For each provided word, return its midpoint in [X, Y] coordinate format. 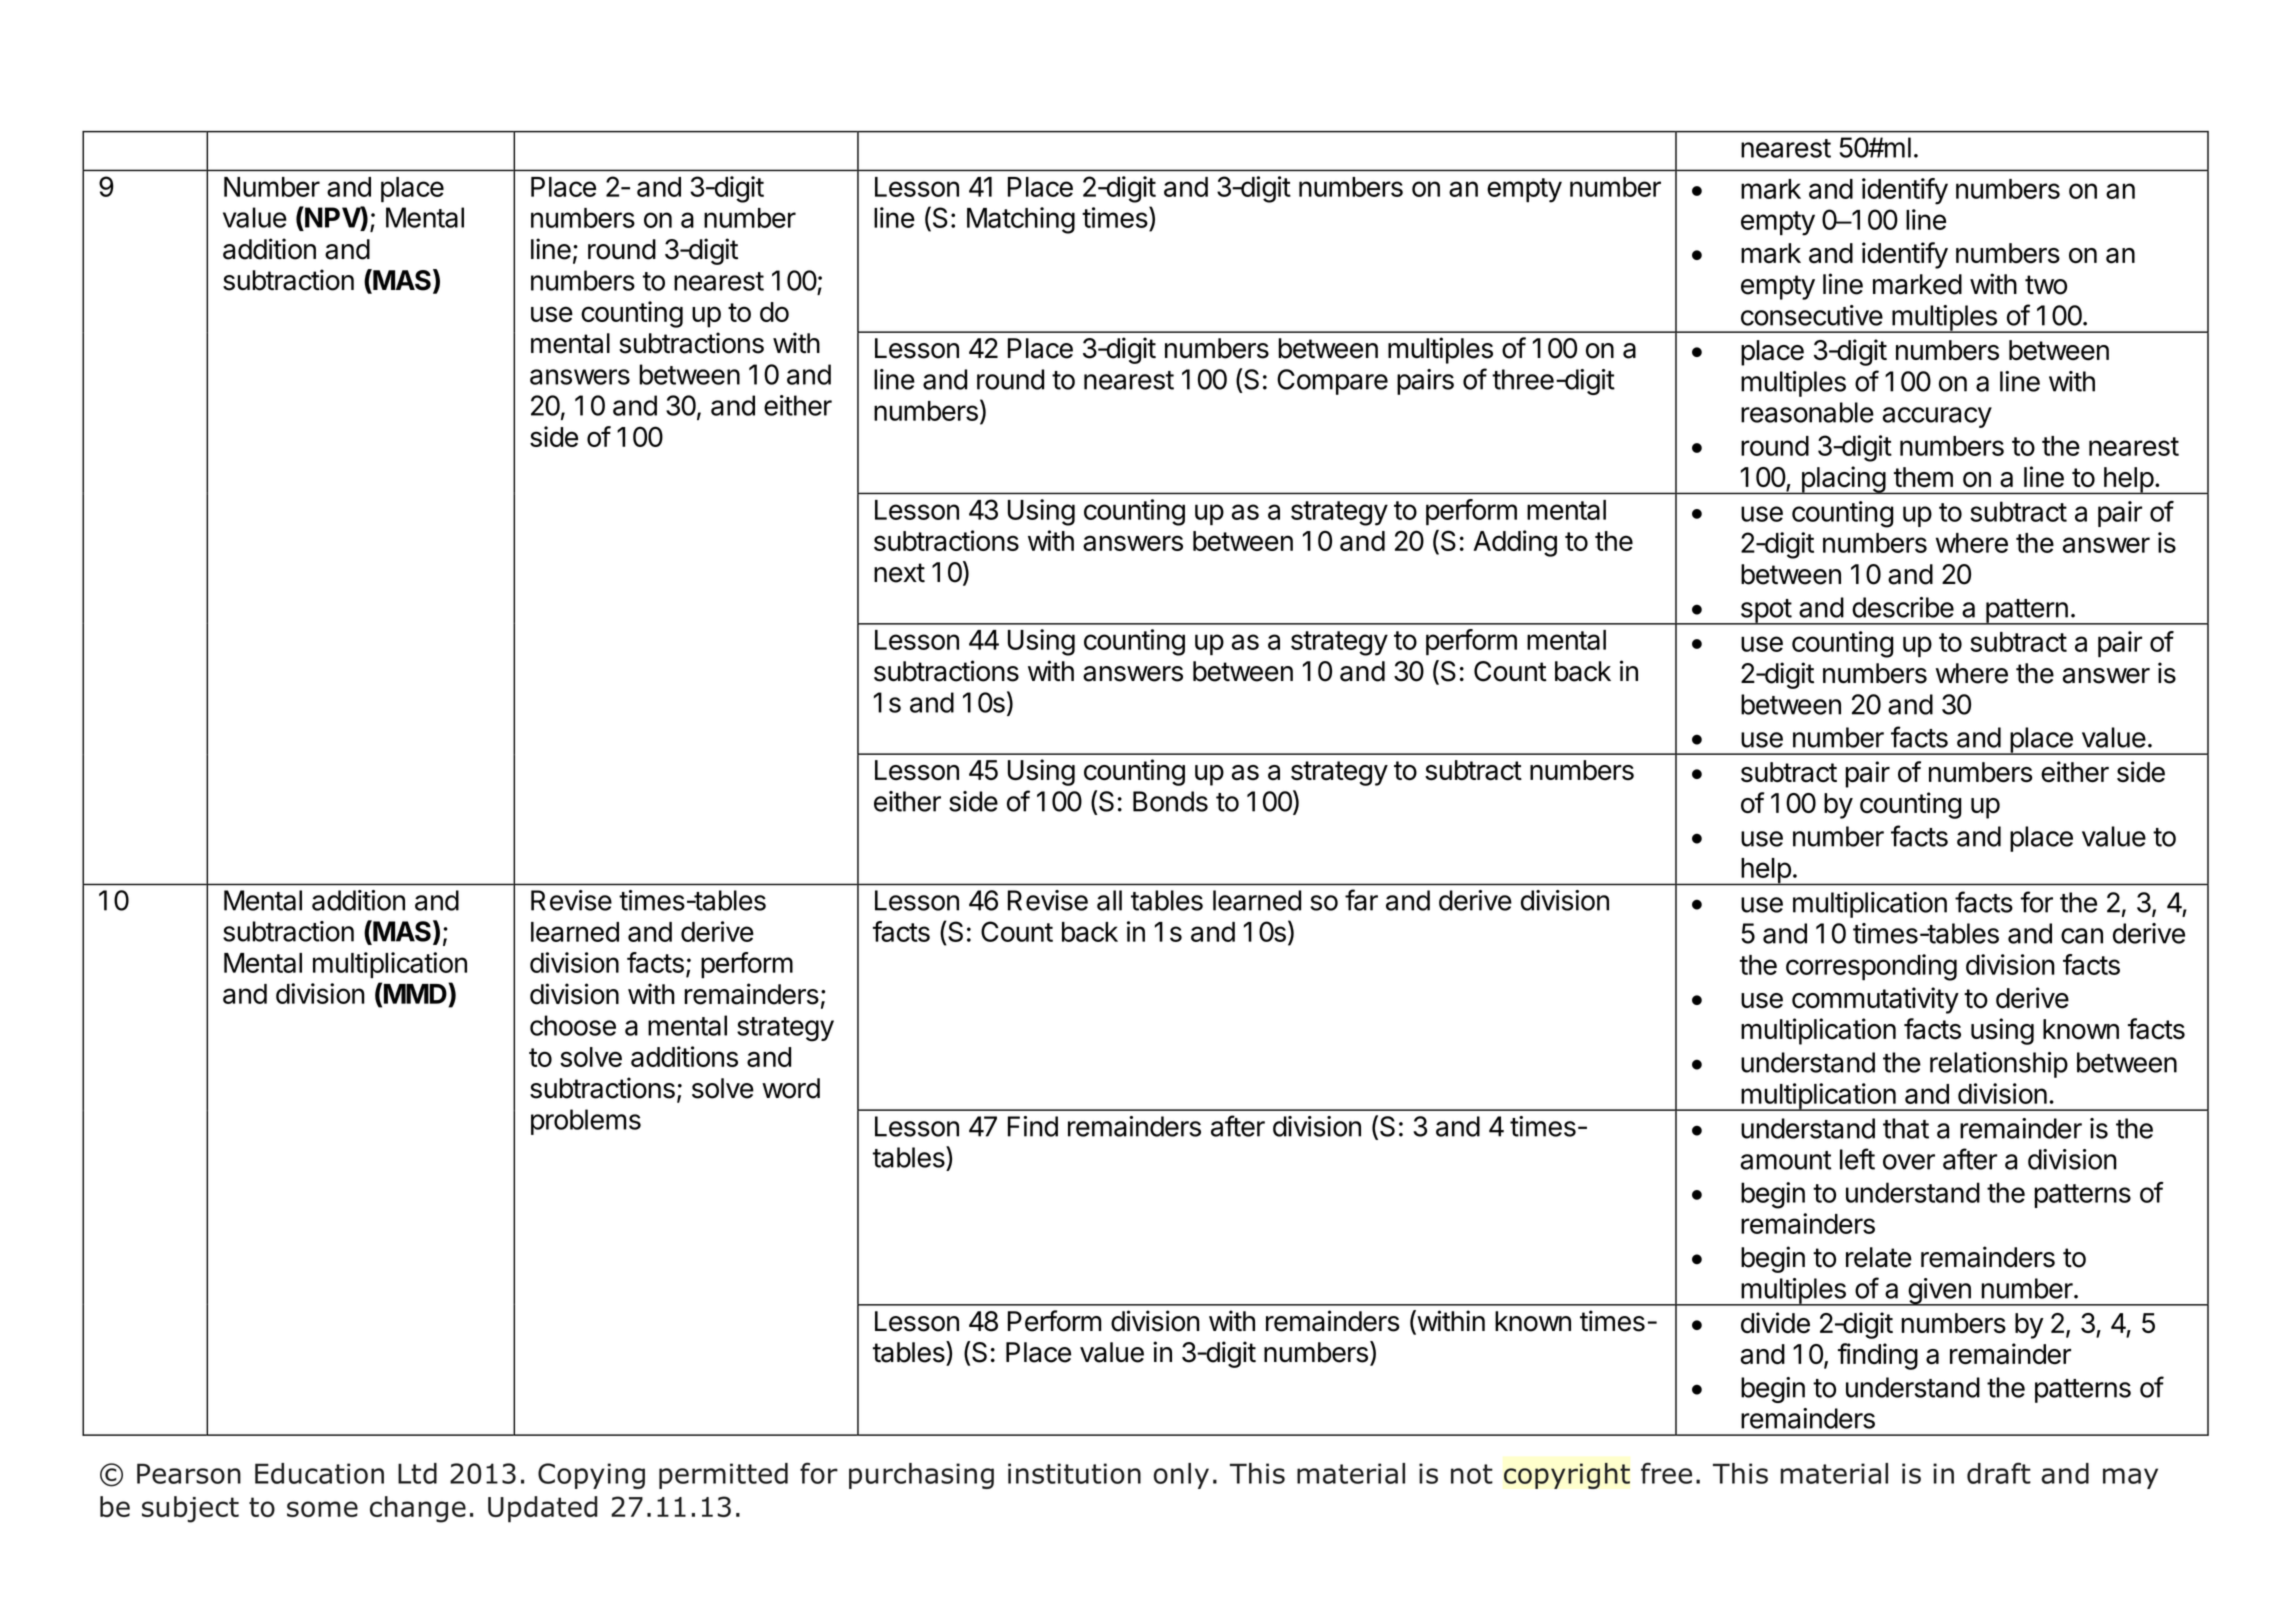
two [2046, 285]
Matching [1021, 220]
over [1909, 1162]
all [1109, 900]
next [899, 573]
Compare [1332, 382]
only [1181, 1476]
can [2082, 936]
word [791, 1088]
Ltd [417, 1473]
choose [573, 1025]
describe [1903, 607]
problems [586, 1122]
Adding [1515, 543]
